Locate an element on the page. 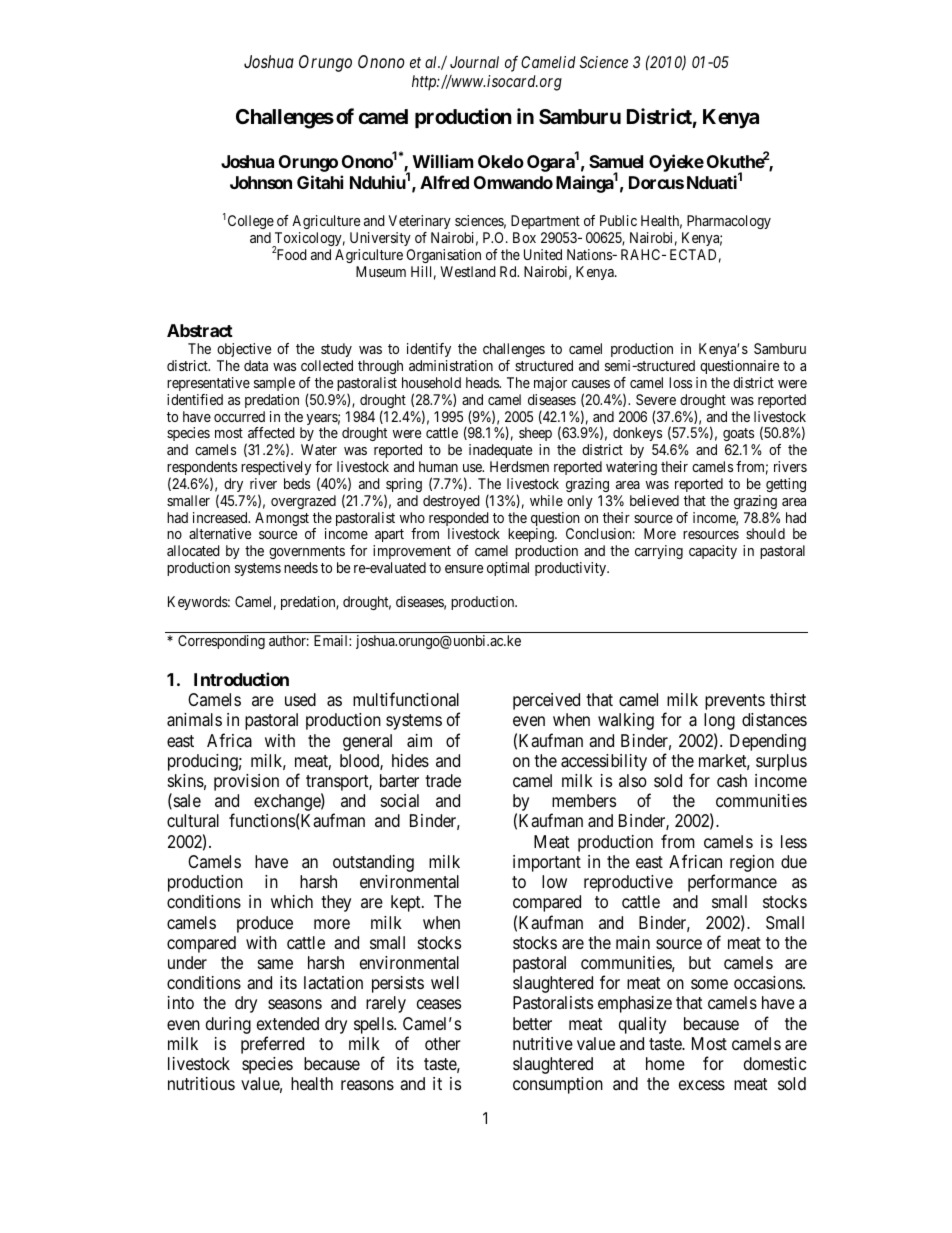  aim is located at coordinates (419, 741).
